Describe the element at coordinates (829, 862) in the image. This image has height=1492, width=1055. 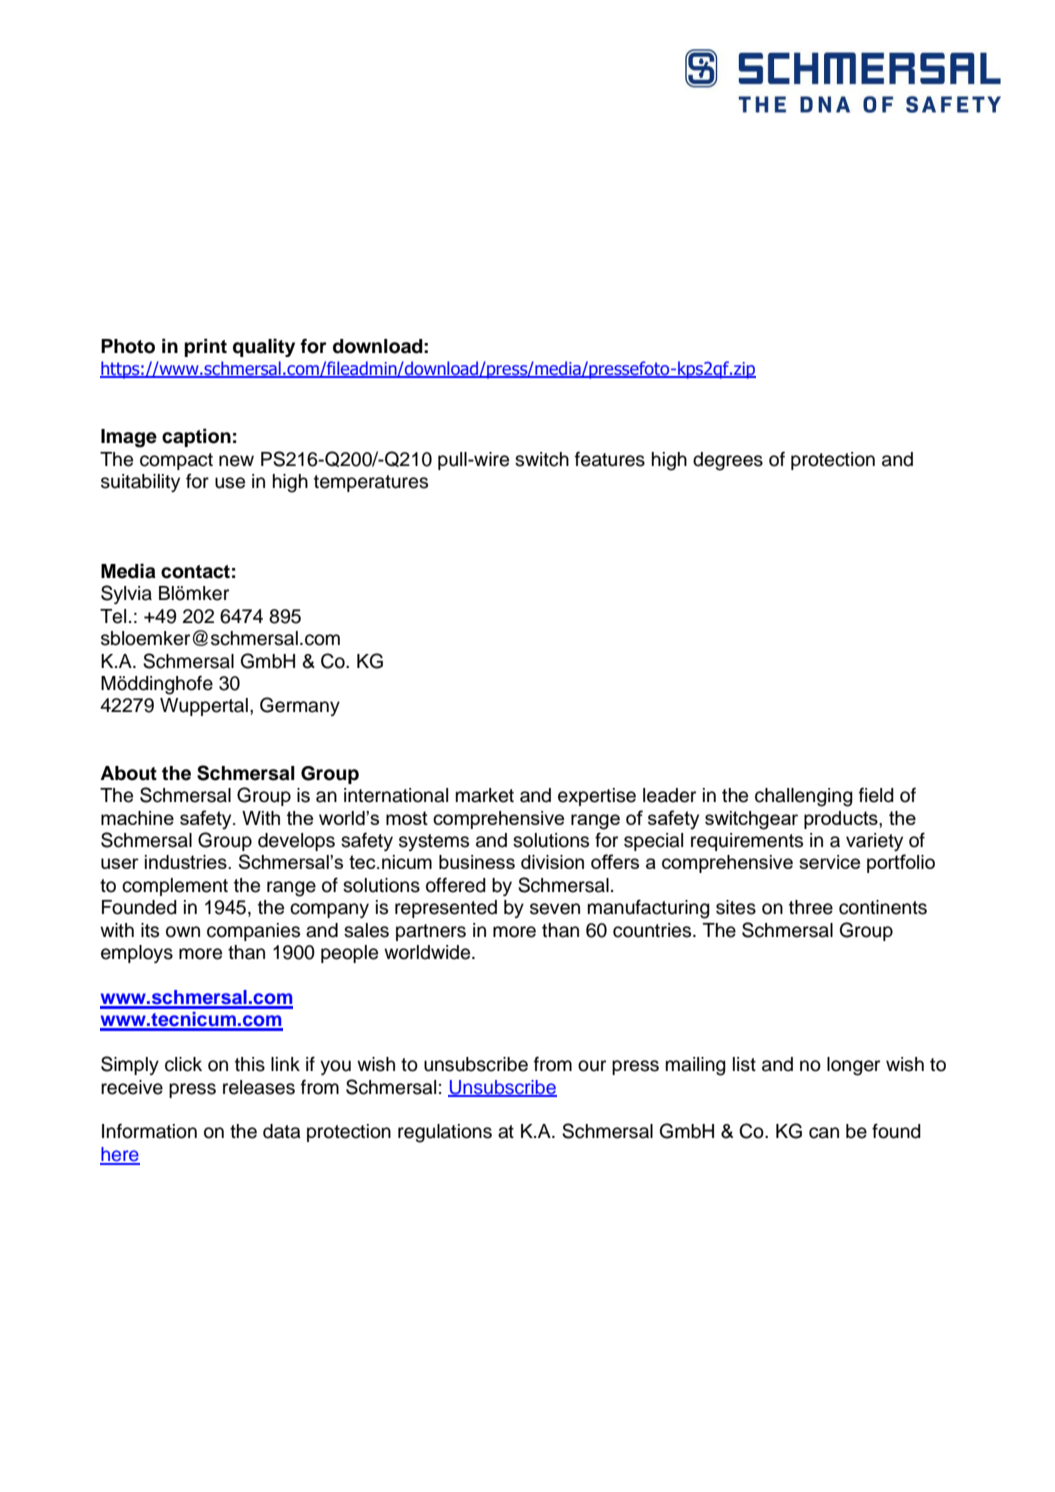
I see `service` at that location.
